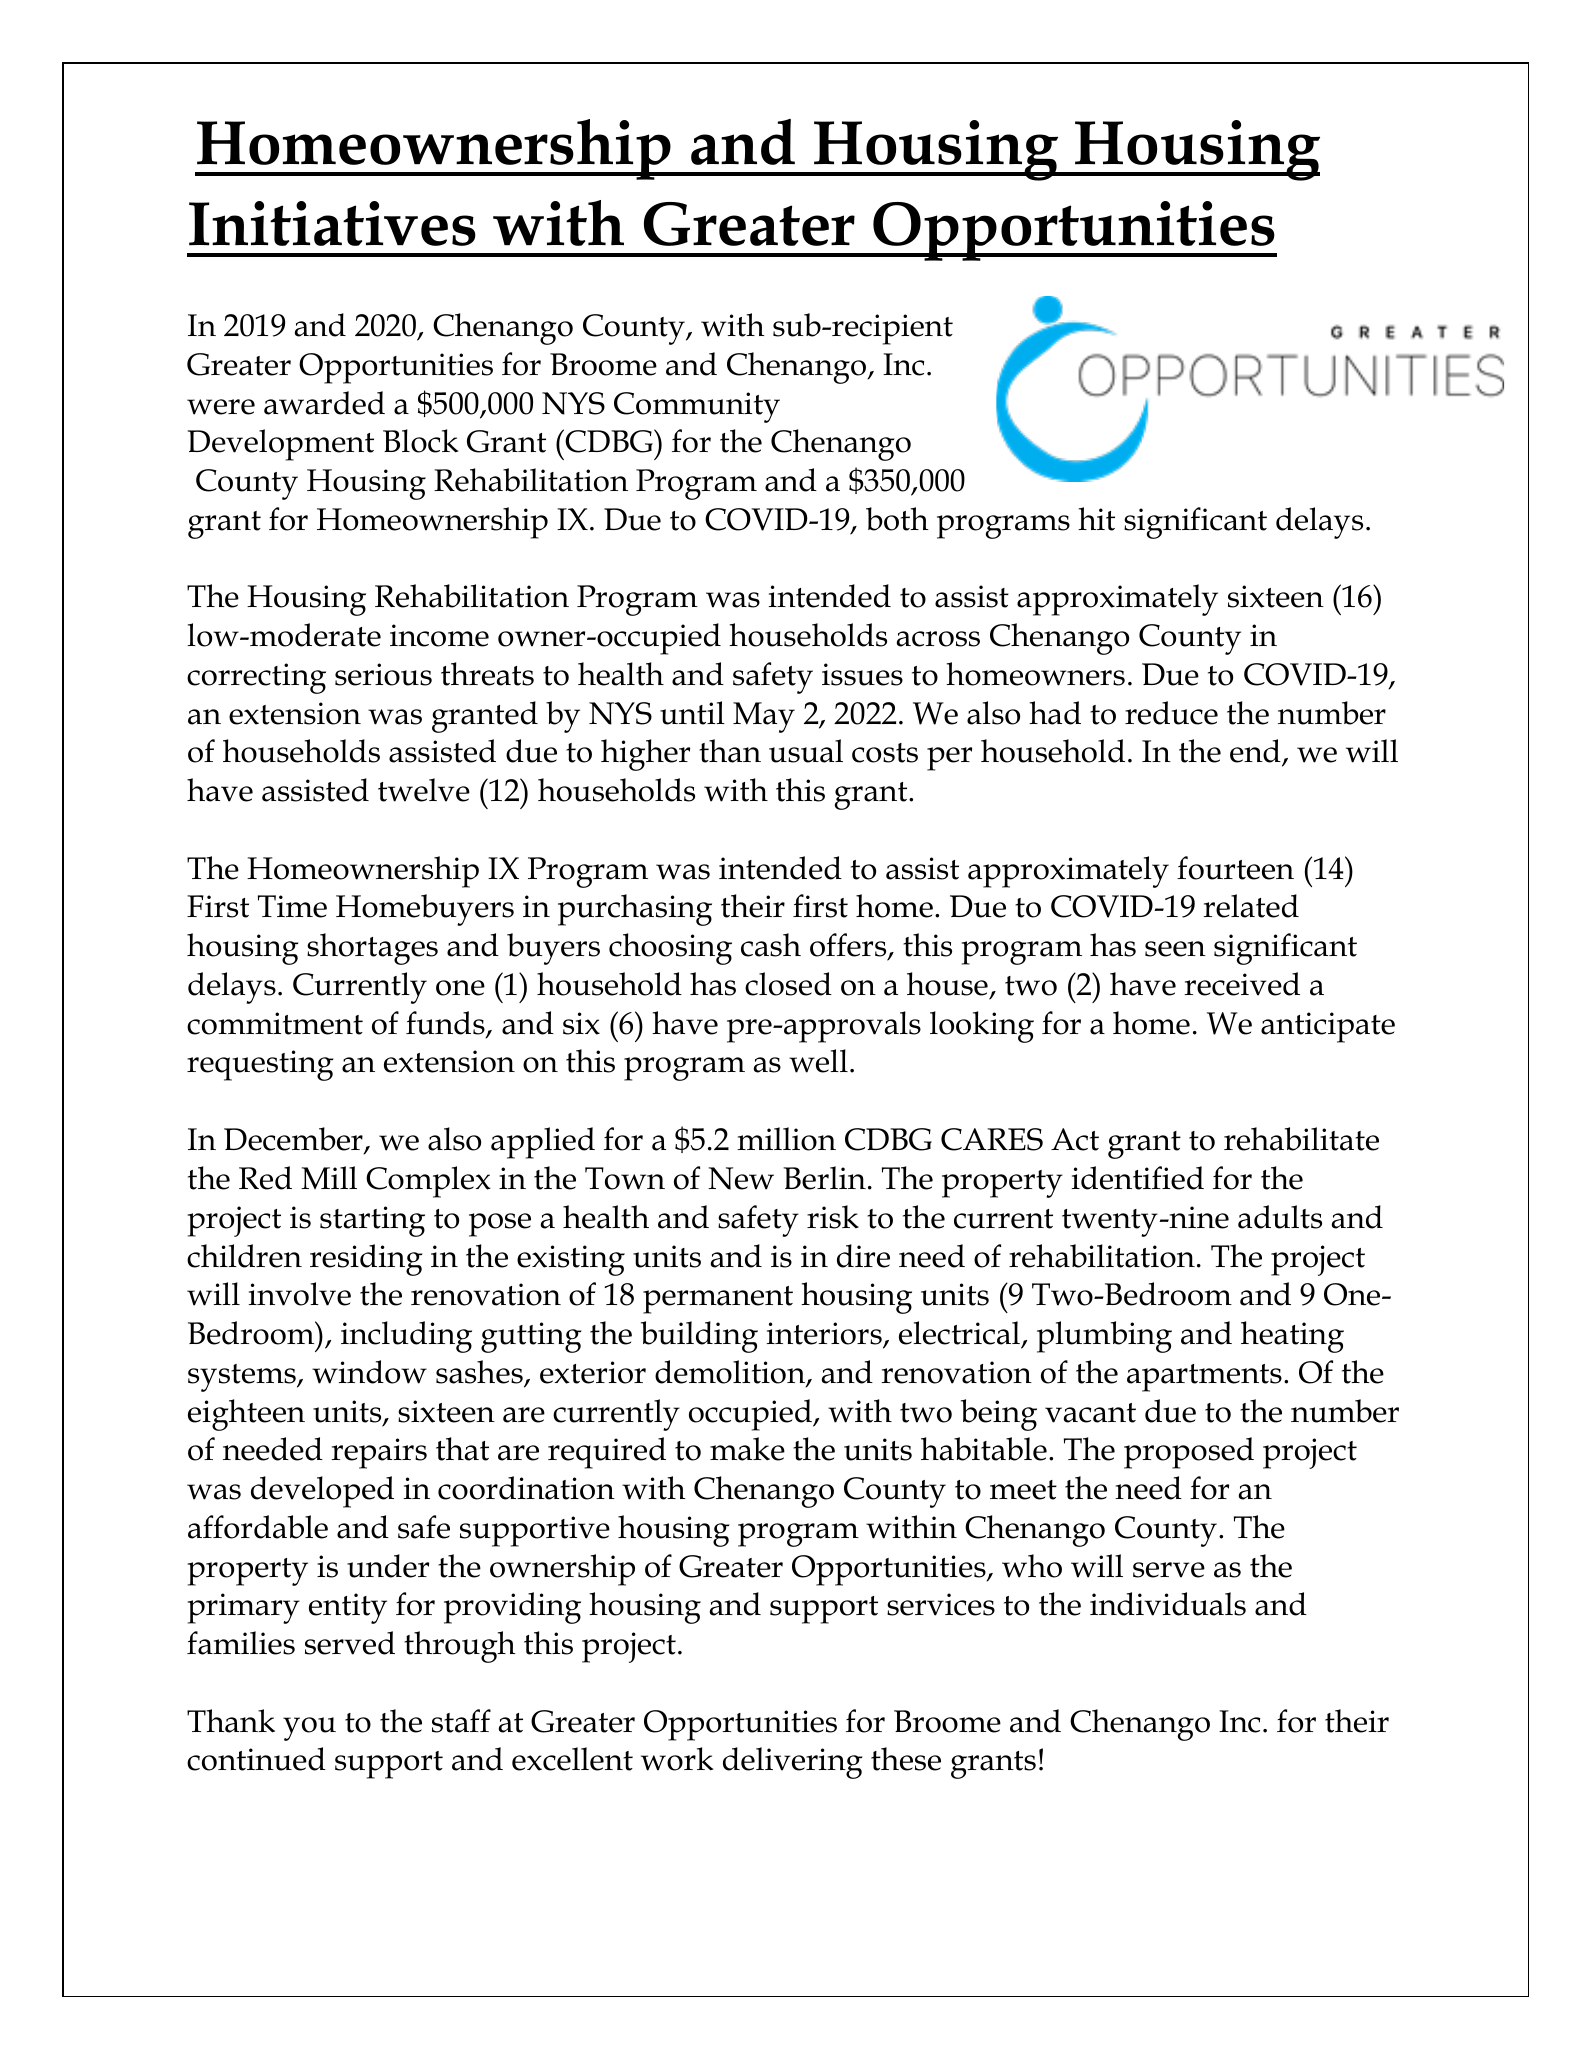 The width and height of the document is (1591, 2059). What do you see at coordinates (332, 223) in the document?
I see `Initiatives` at bounding box center [332, 223].
